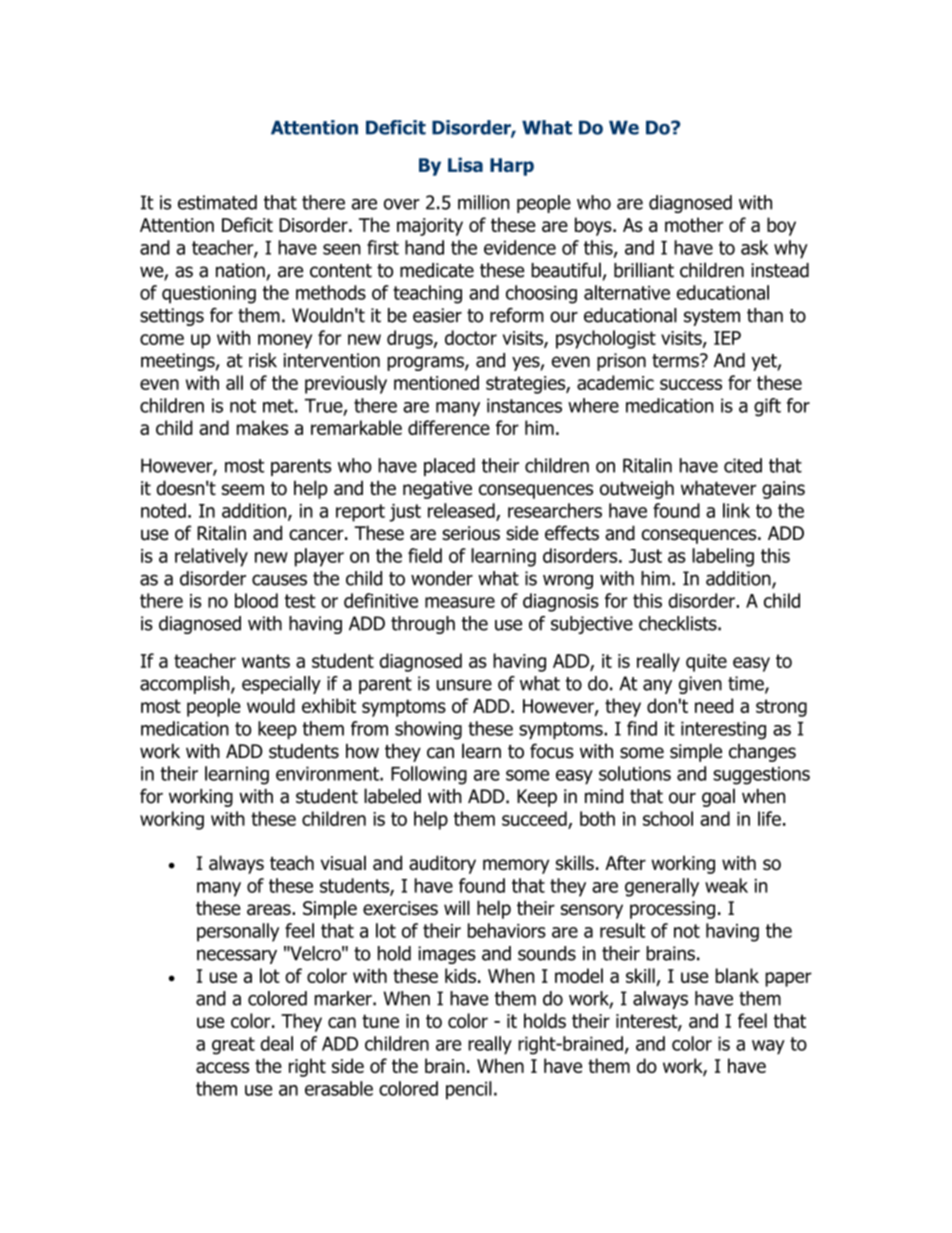 This image has width=952, height=1233. I want to click on access, so click(222, 1067).
